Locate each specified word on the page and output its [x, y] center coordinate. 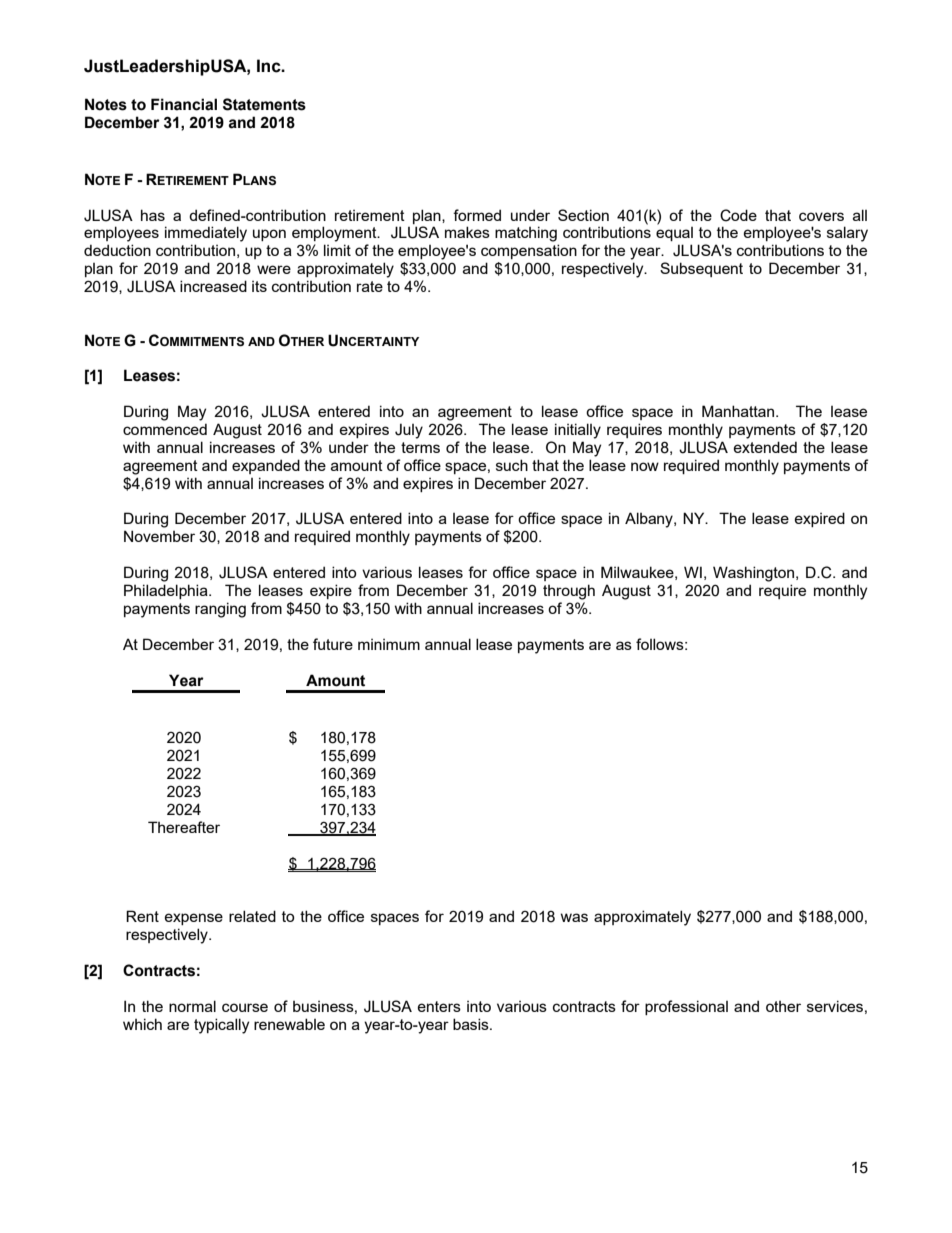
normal [192, 1006]
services [835, 1006]
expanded [266, 466]
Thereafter [184, 827]
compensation [529, 251]
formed [477, 215]
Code [738, 215]
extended [765, 447]
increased [213, 286]
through [569, 592]
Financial [184, 104]
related [252, 916]
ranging [220, 610]
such [512, 465]
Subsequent [701, 269]
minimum [389, 644]
